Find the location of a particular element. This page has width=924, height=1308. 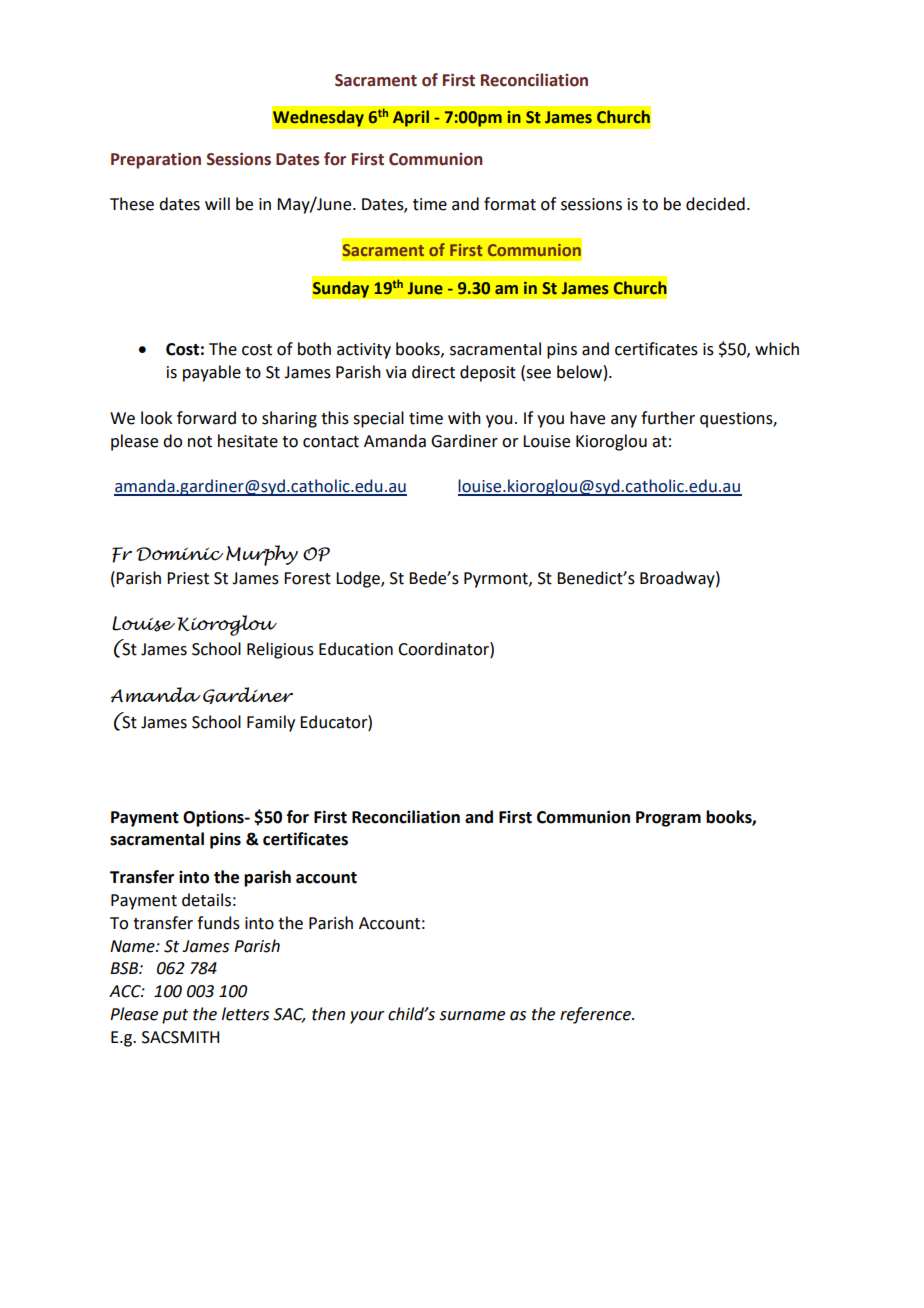

letters is located at coordinates (245, 1014).
